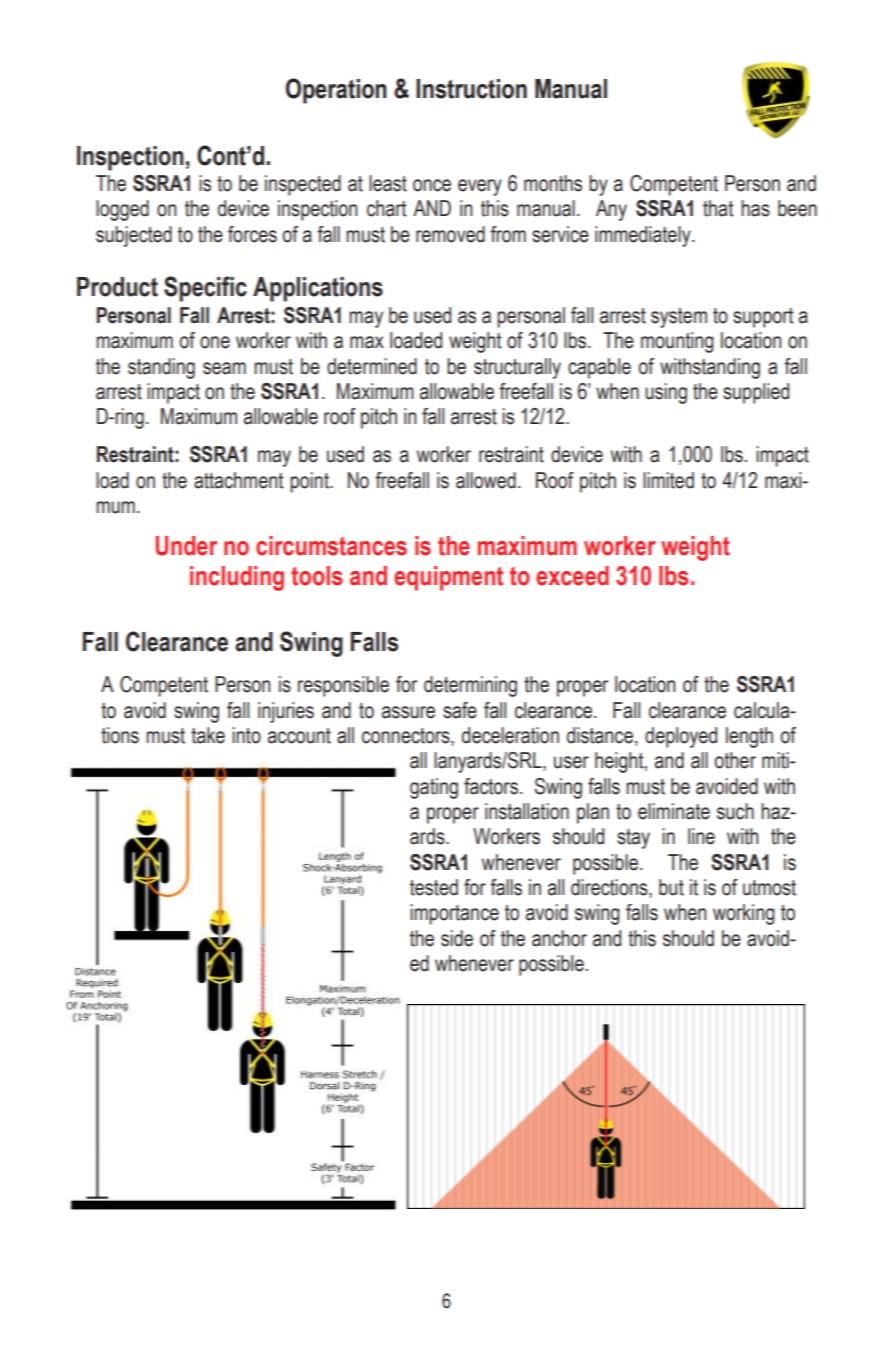  I want to click on working, so click(743, 914).
